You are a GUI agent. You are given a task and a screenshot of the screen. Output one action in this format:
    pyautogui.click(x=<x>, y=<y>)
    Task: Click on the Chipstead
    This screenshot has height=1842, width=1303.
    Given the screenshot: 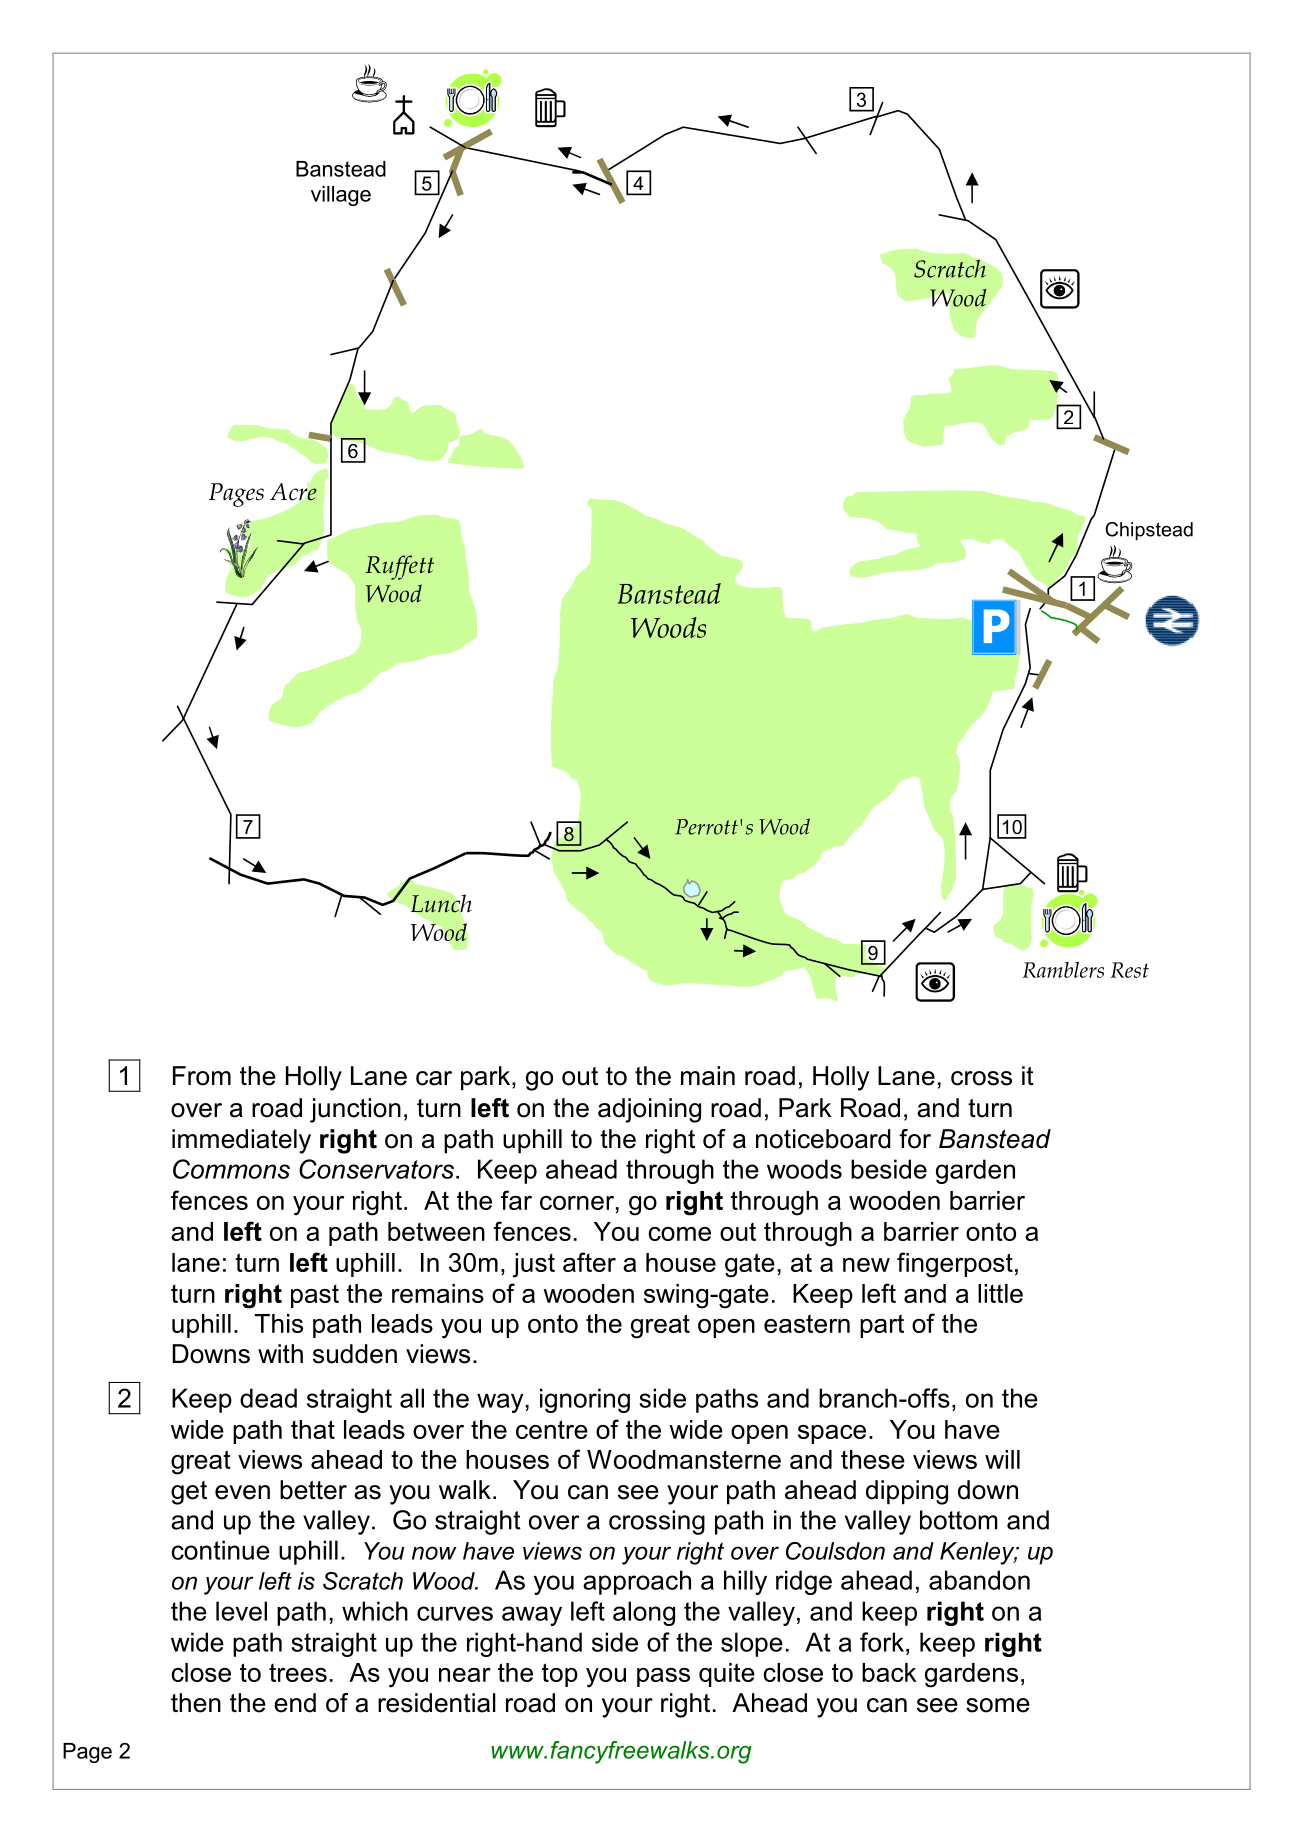 What is the action you would take?
    pyautogui.click(x=1149, y=531)
